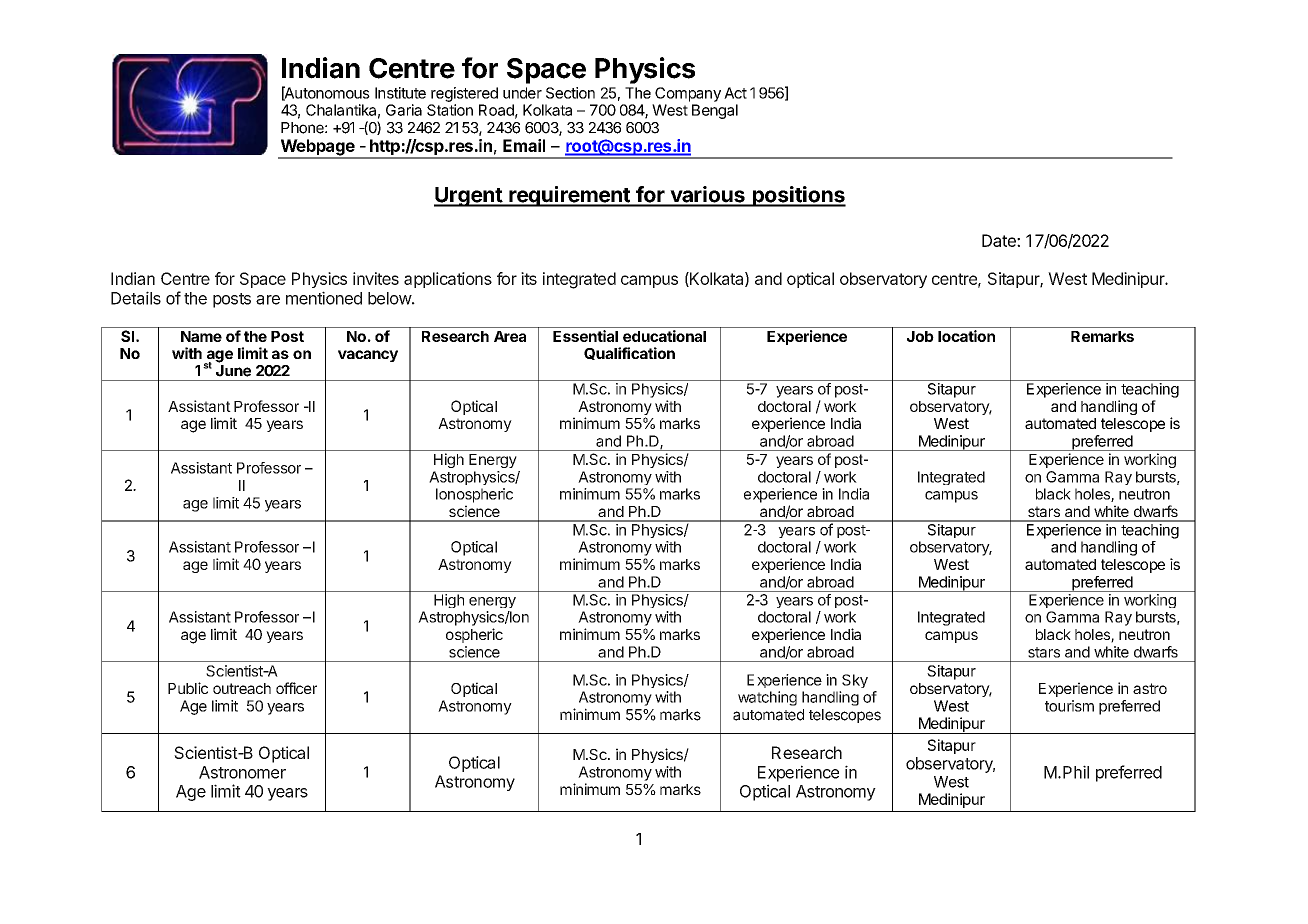  I want to click on Act, so click(735, 93).
